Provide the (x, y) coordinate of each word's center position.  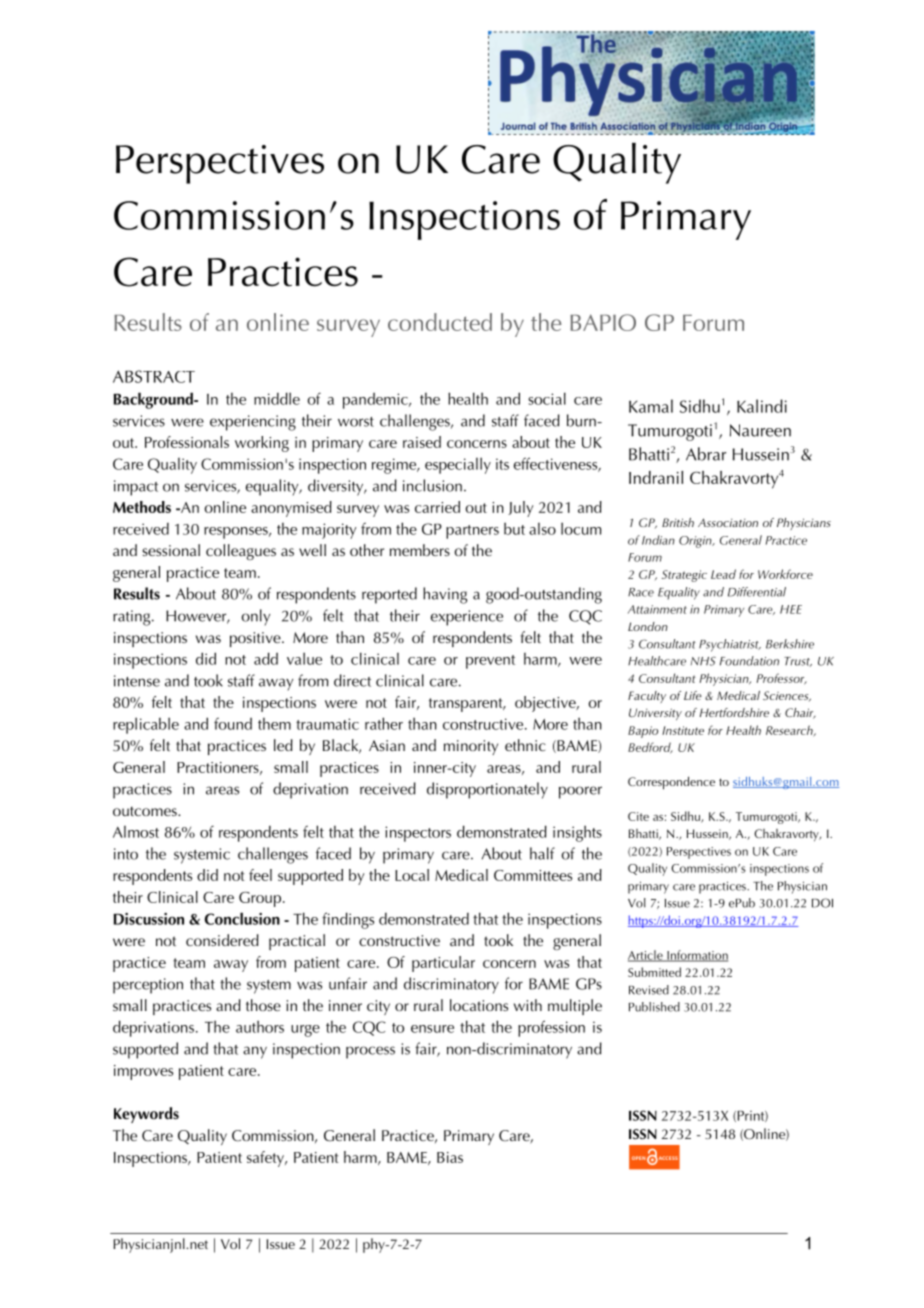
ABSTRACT (154, 376)
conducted (440, 322)
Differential (757, 592)
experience (467, 618)
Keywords (146, 1115)
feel (260, 875)
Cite (638, 816)
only (256, 617)
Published (654, 1007)
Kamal (651, 406)
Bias (450, 1157)
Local (412, 875)
